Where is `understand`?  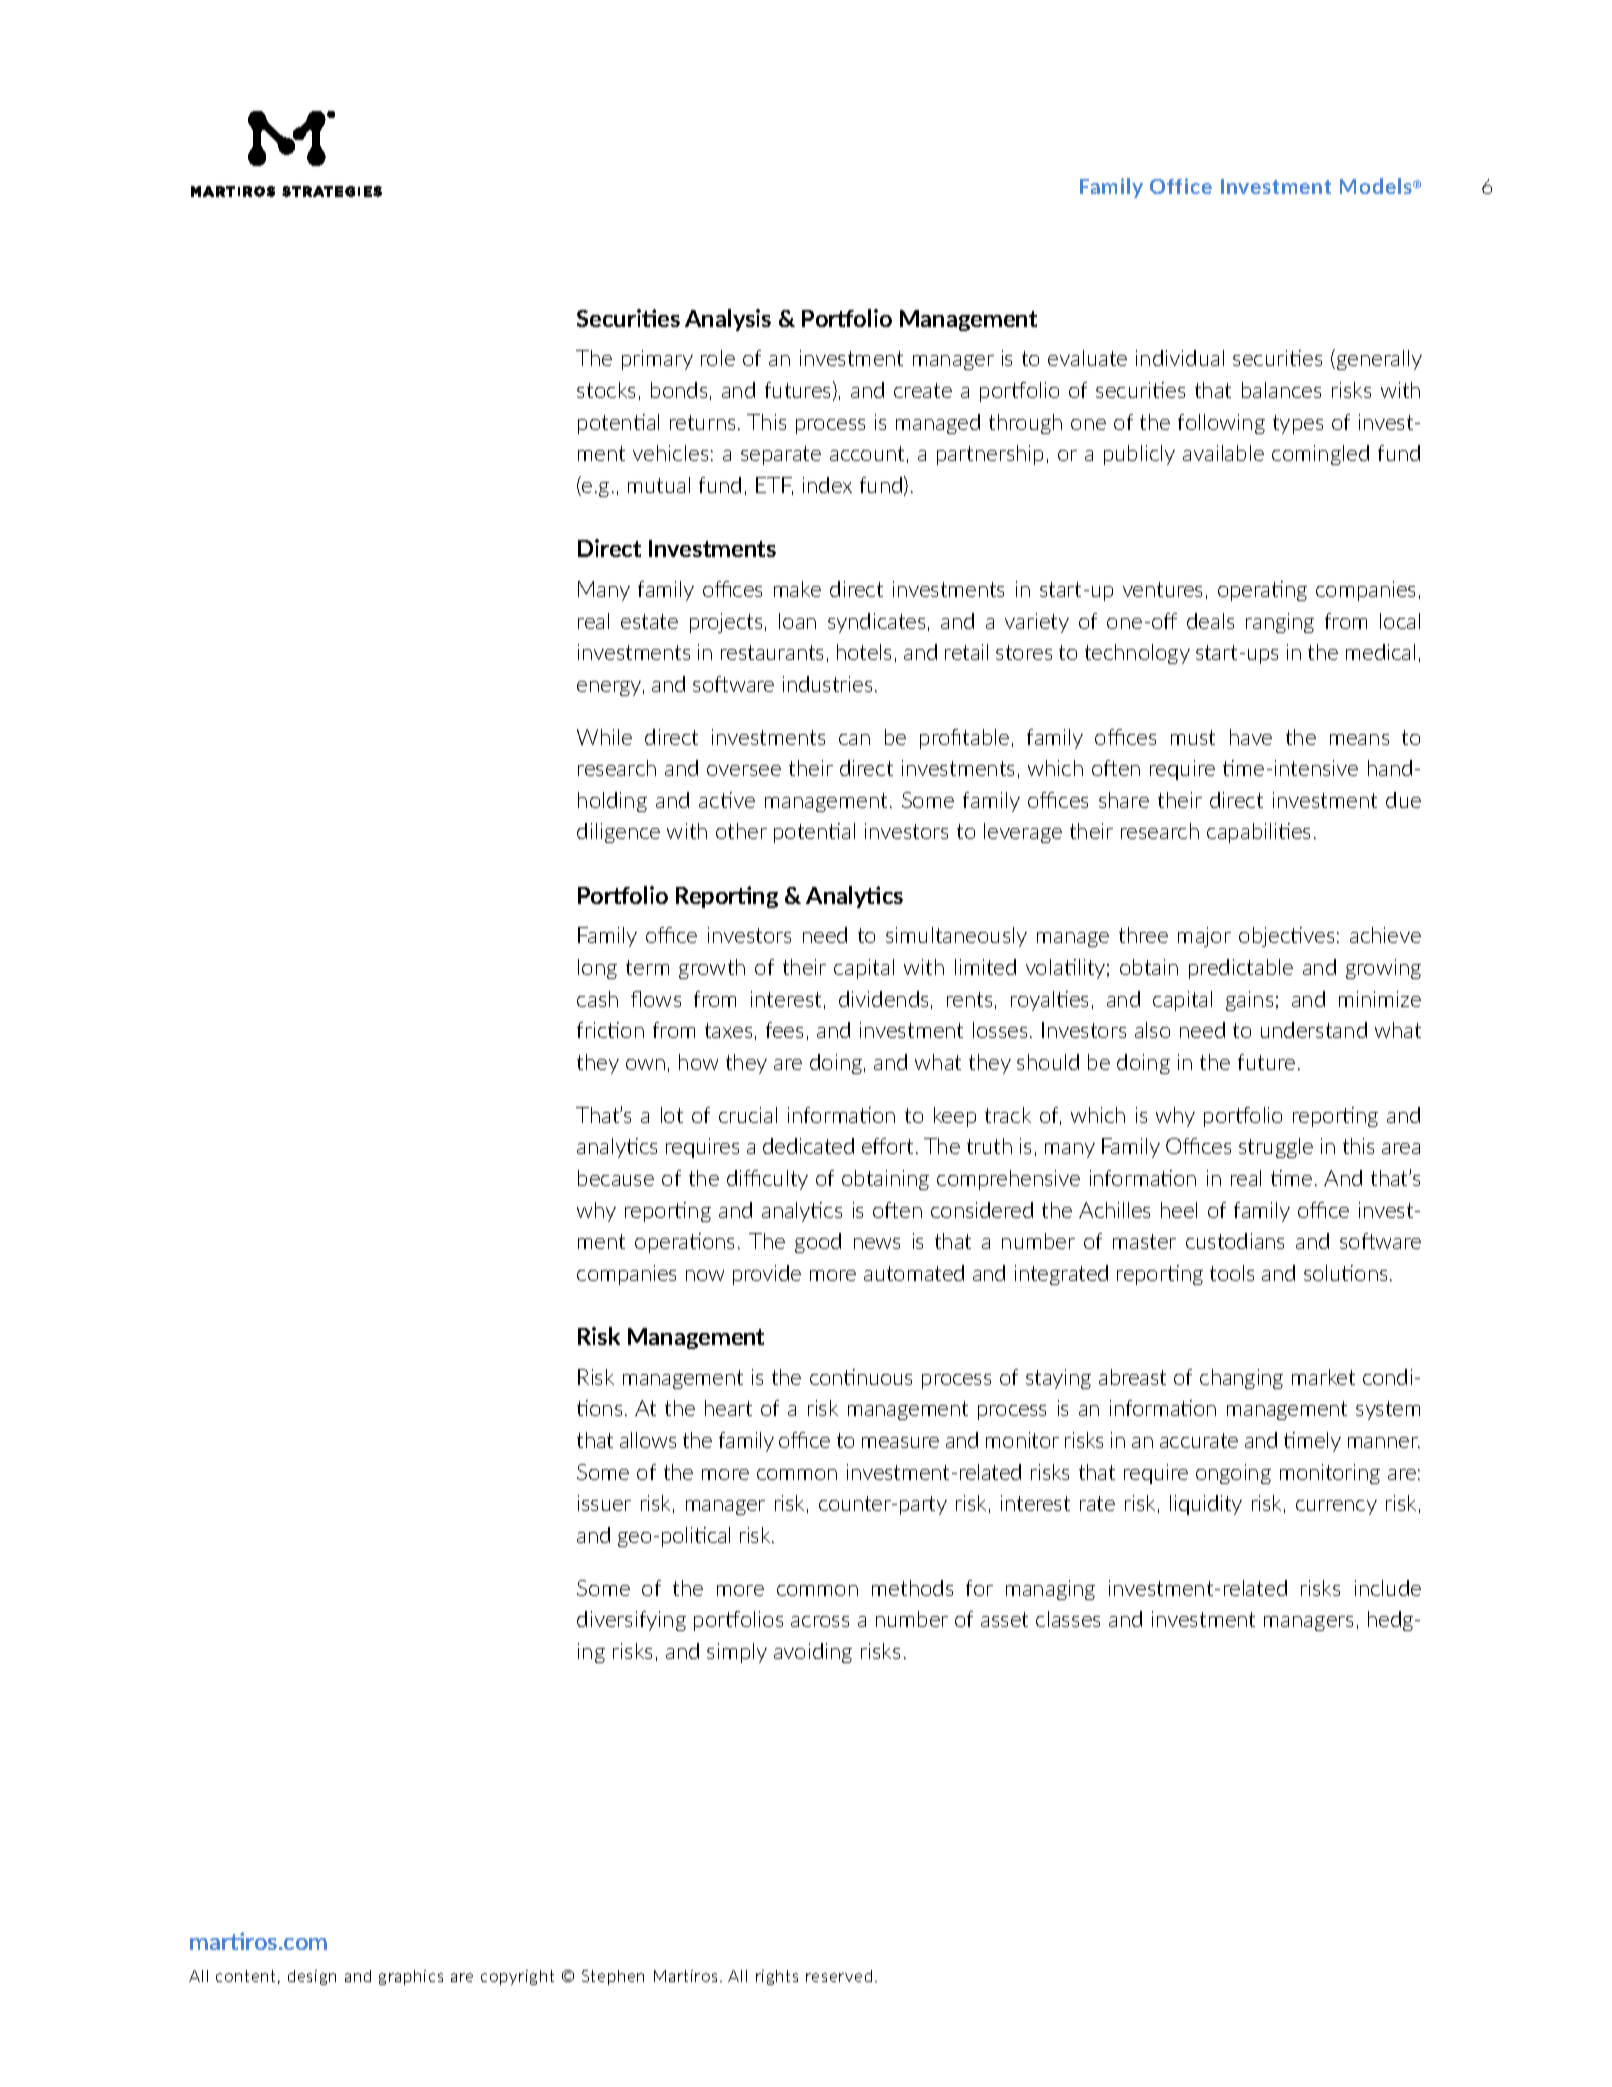
understand is located at coordinates (1314, 1030).
